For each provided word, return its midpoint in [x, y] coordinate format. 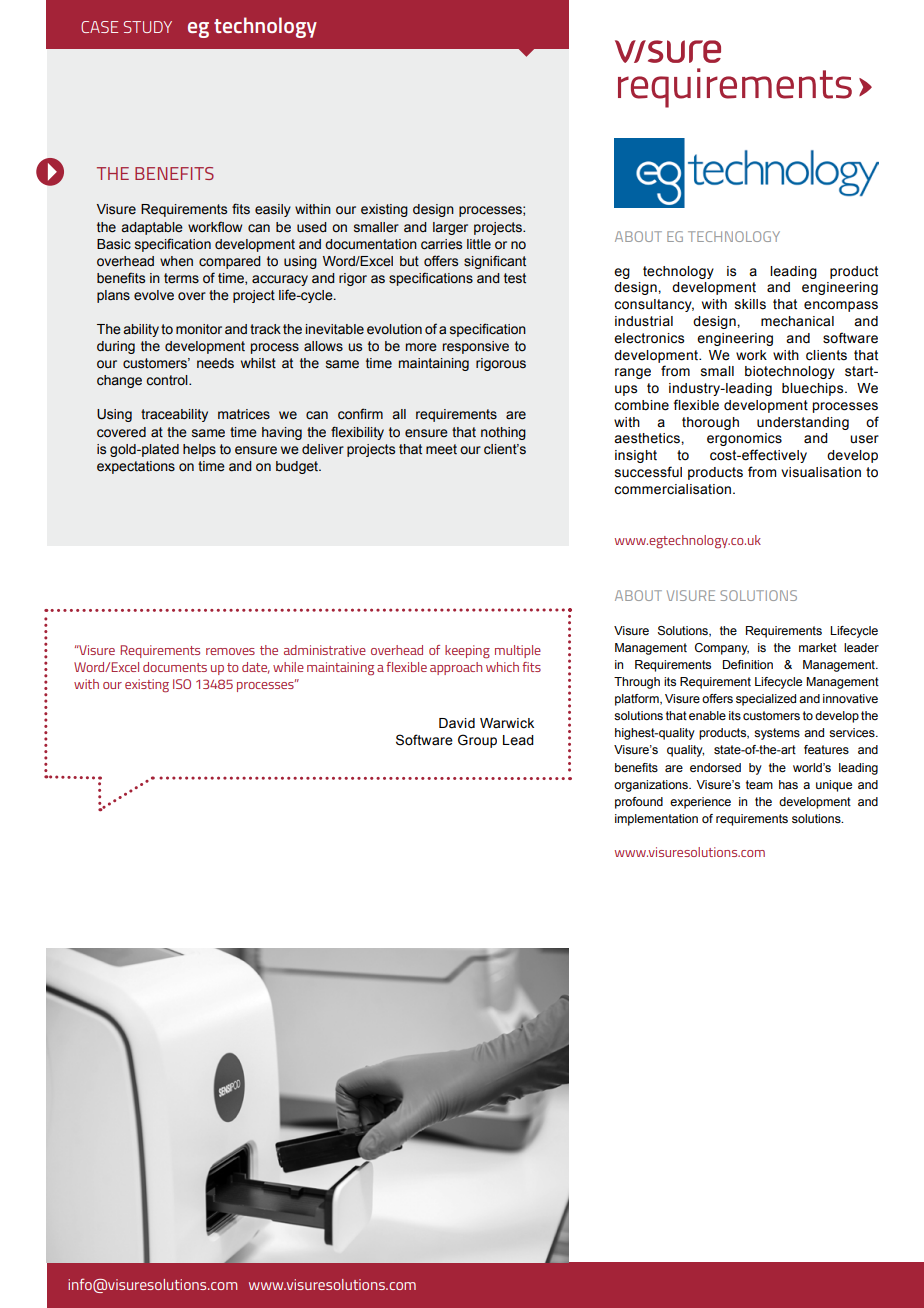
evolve [154, 295]
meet [441, 449]
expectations [136, 467]
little [479, 244]
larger [450, 228]
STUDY [148, 27]
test [515, 278]
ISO [182, 684]
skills [750, 304]
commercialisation [672, 489]
